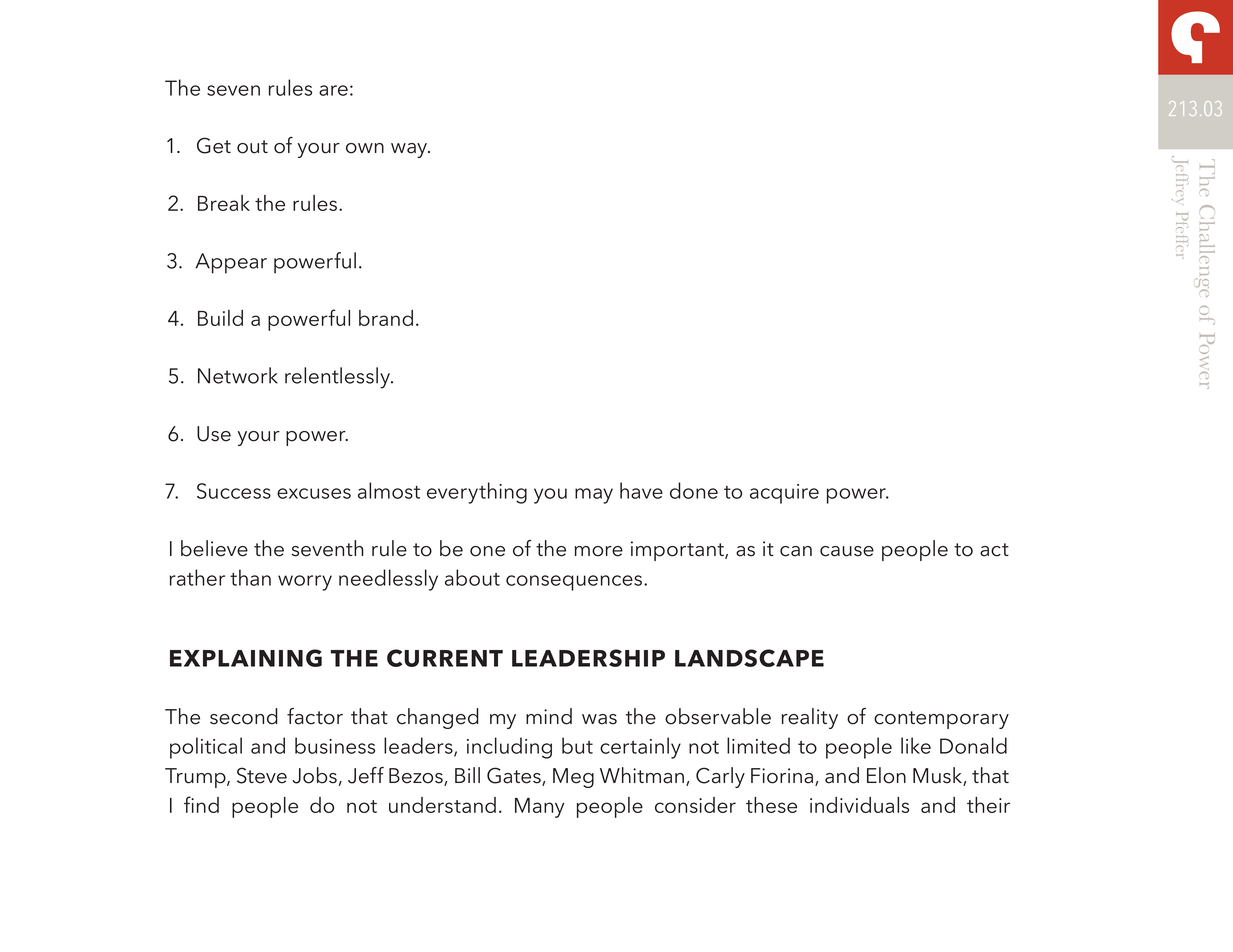 This page has height=952, width=1233. Describe the element at coordinates (365, 148) in the page. I see `own` at that location.
